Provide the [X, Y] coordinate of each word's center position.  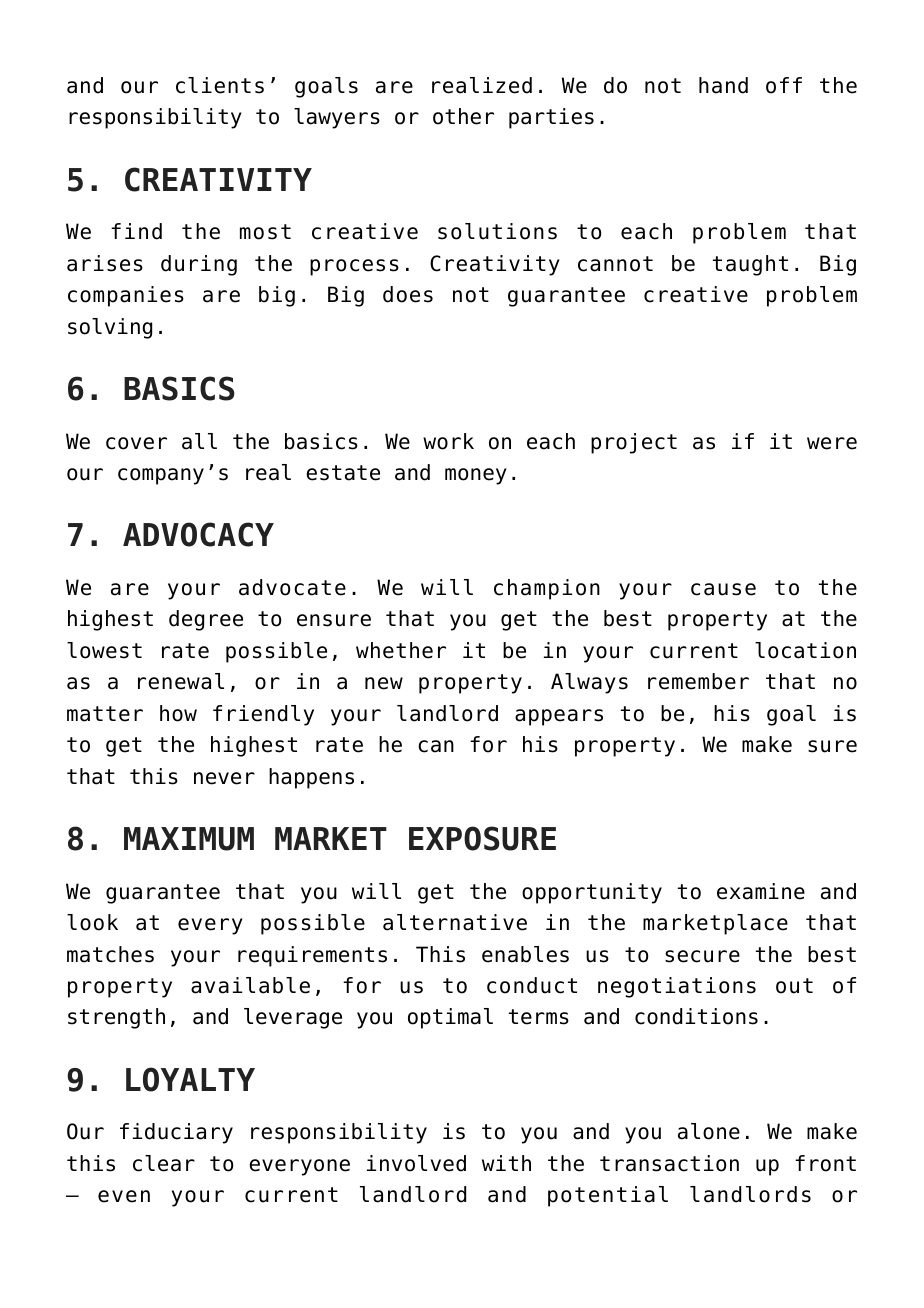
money [476, 476]
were [832, 443]
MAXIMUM [189, 839]
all [199, 441]
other [463, 116]
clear [164, 1163]
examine [761, 891]
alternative [455, 922]
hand [723, 85]
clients [220, 85]
